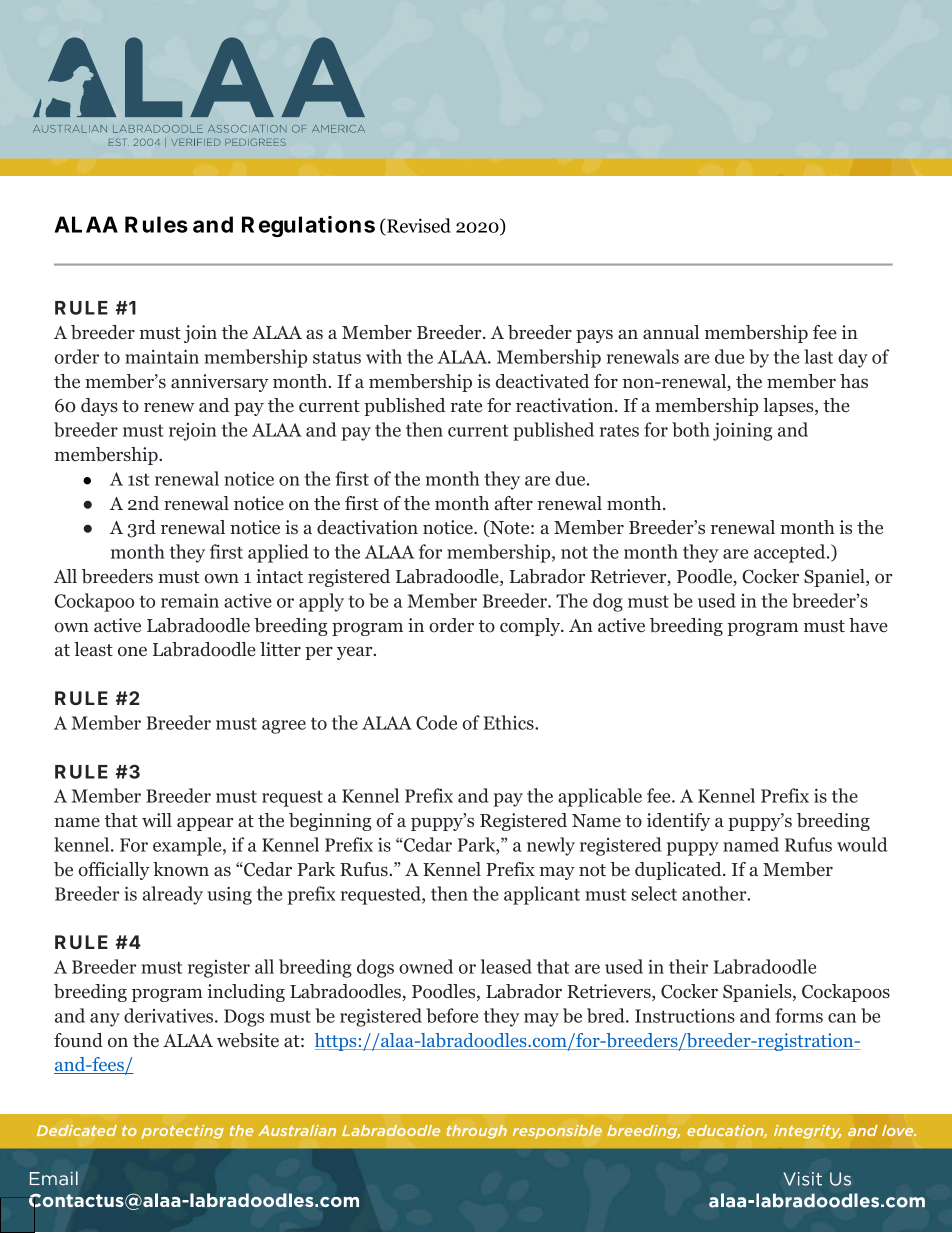 The image size is (952, 1233). Describe the element at coordinates (157, 820) in the page. I see `will` at that location.
